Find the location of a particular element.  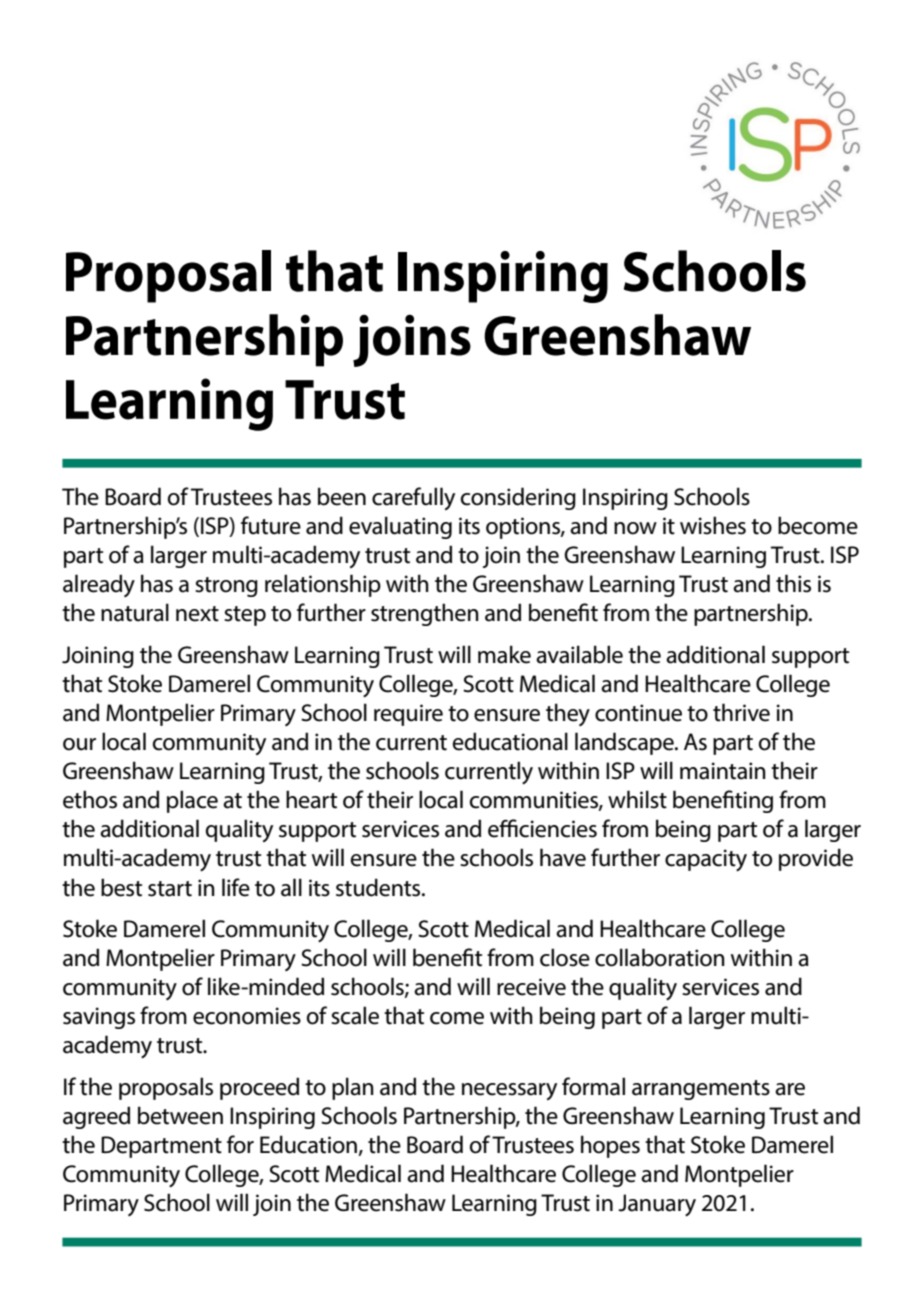

between is located at coordinates (180, 1115).
